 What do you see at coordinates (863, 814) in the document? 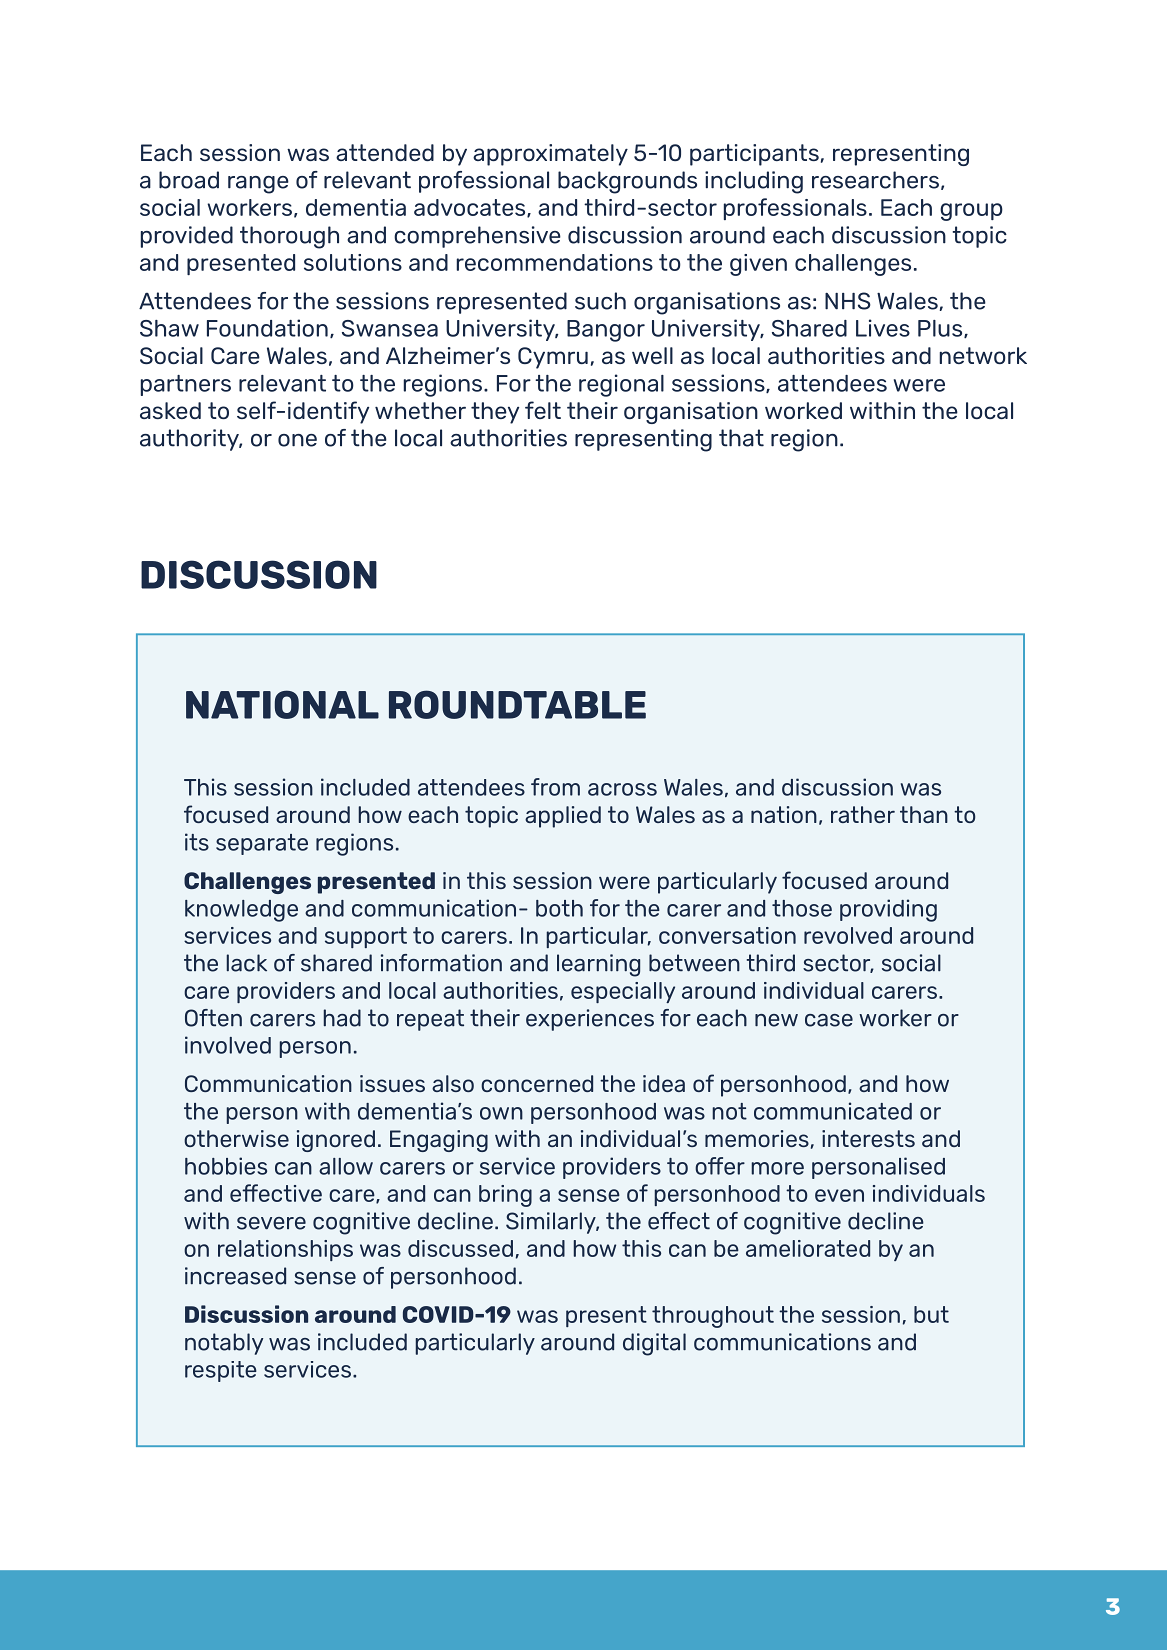
I see `rather` at bounding box center [863, 814].
